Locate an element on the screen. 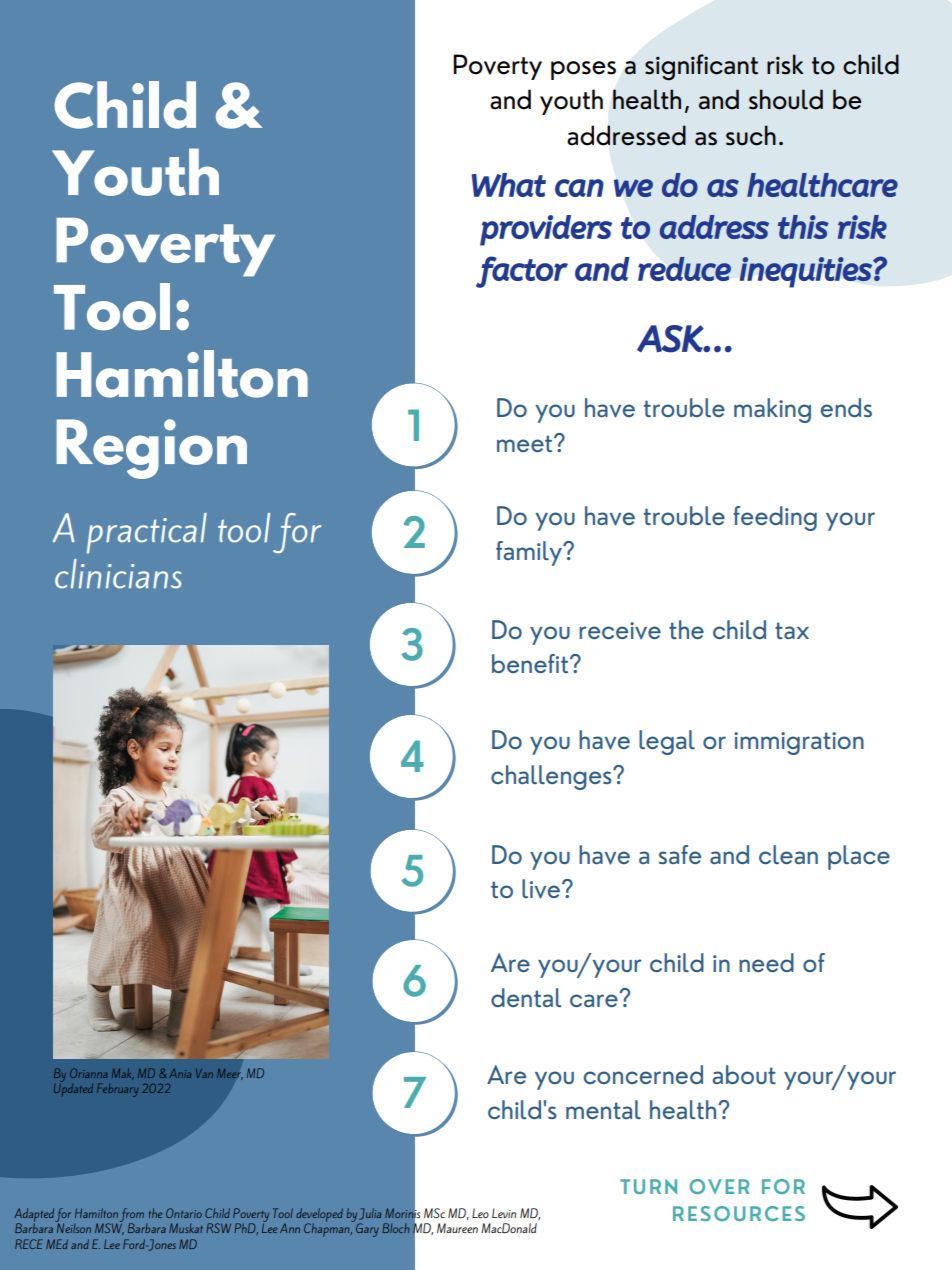 The height and width of the screenshot is (1270, 952). need is located at coordinates (766, 962).
